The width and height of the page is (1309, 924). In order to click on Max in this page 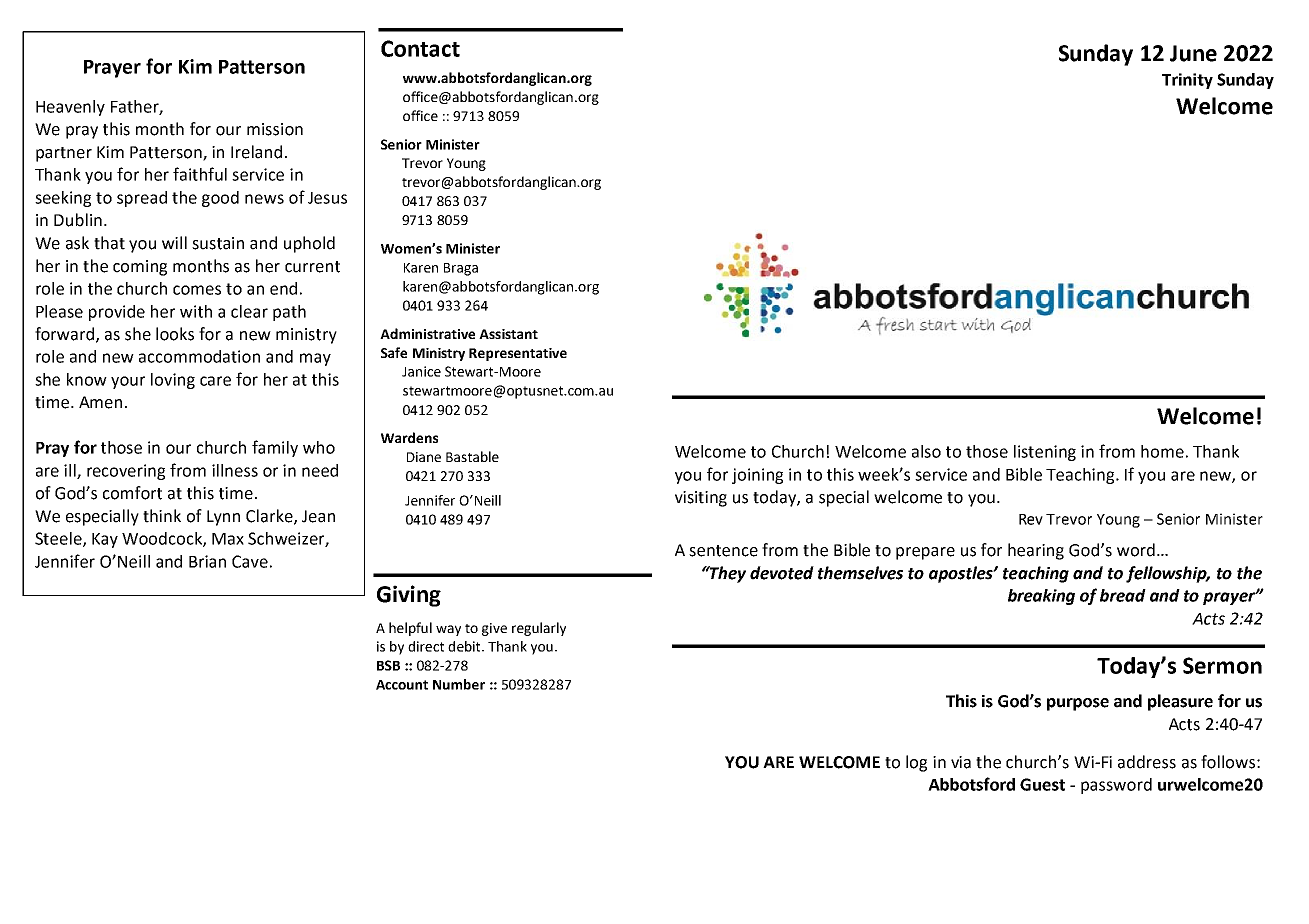, I will do `click(228, 539)`.
